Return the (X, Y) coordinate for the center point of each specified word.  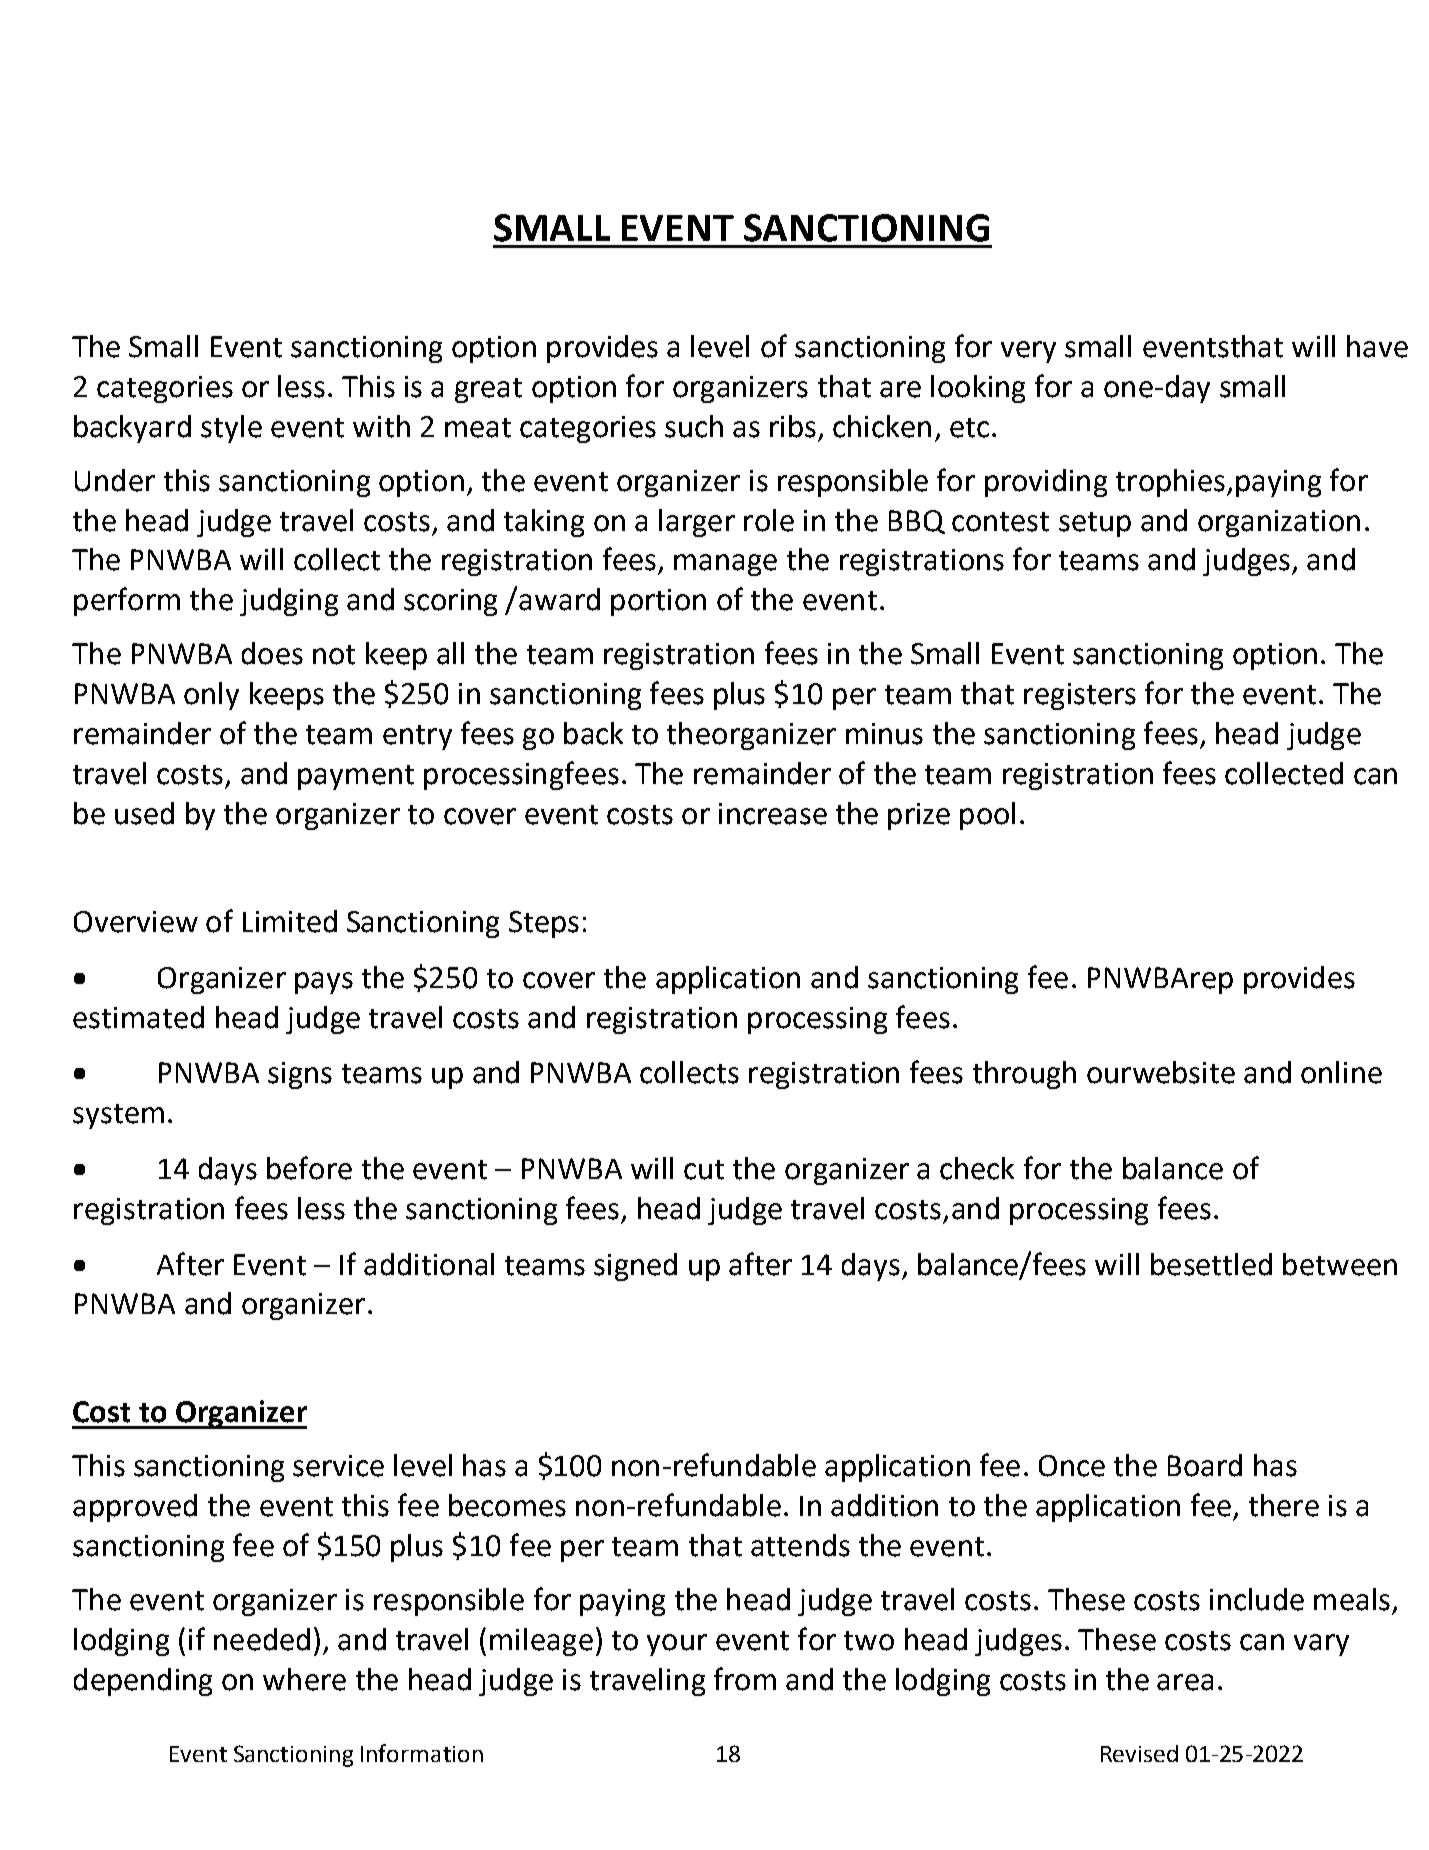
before (309, 1168)
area (1185, 1682)
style (231, 429)
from (745, 1679)
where (304, 1679)
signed (635, 1267)
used (144, 813)
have (1377, 346)
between (1340, 1264)
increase (773, 814)
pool (987, 816)
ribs (793, 426)
